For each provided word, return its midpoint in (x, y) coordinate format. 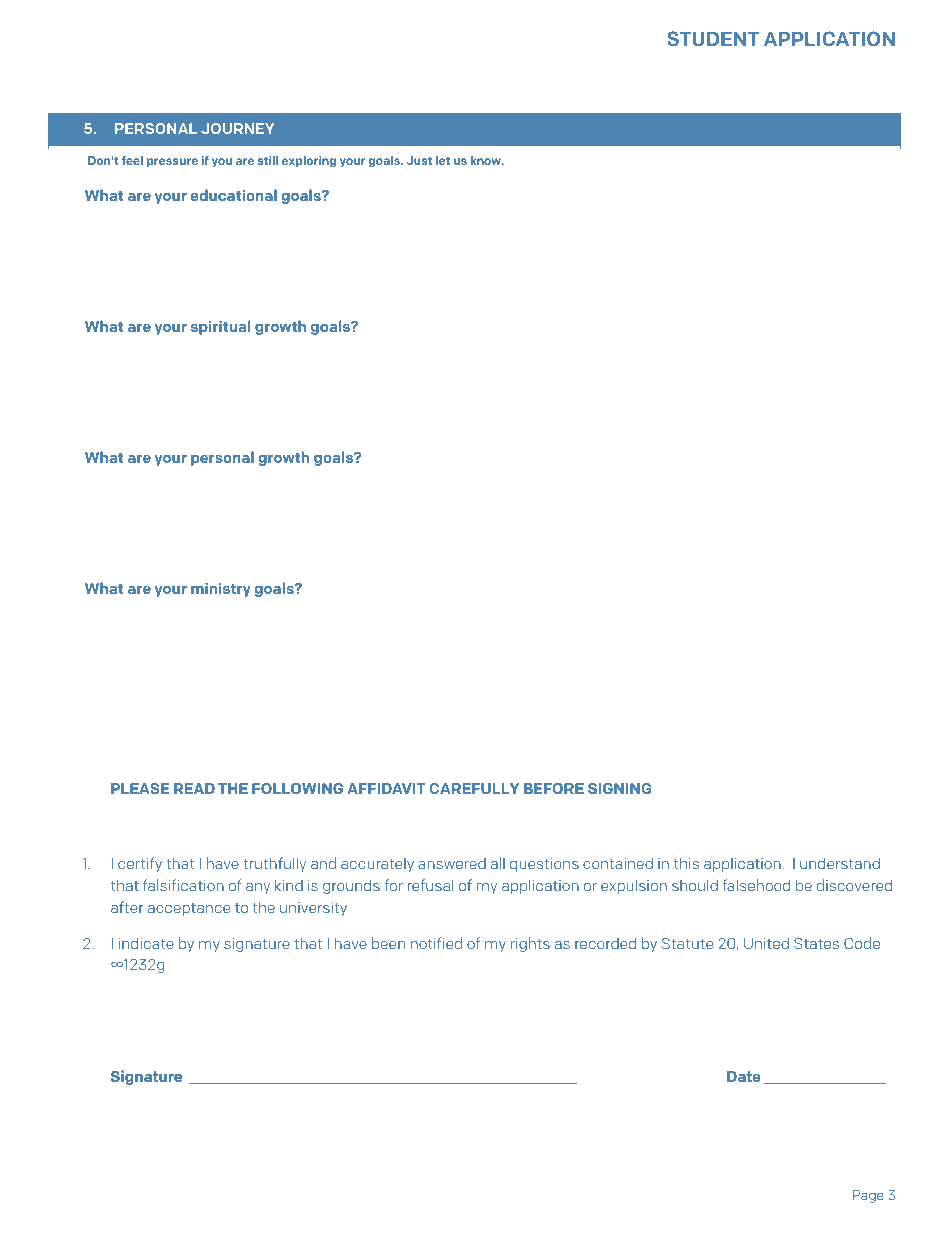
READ (194, 788)
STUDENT (713, 38)
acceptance (189, 909)
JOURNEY (237, 128)
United (766, 943)
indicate (146, 943)
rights (530, 944)
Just (419, 160)
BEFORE (554, 788)
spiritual (220, 327)
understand (840, 863)
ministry (221, 589)
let (443, 160)
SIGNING (620, 788)
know (487, 160)
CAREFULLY (475, 788)
